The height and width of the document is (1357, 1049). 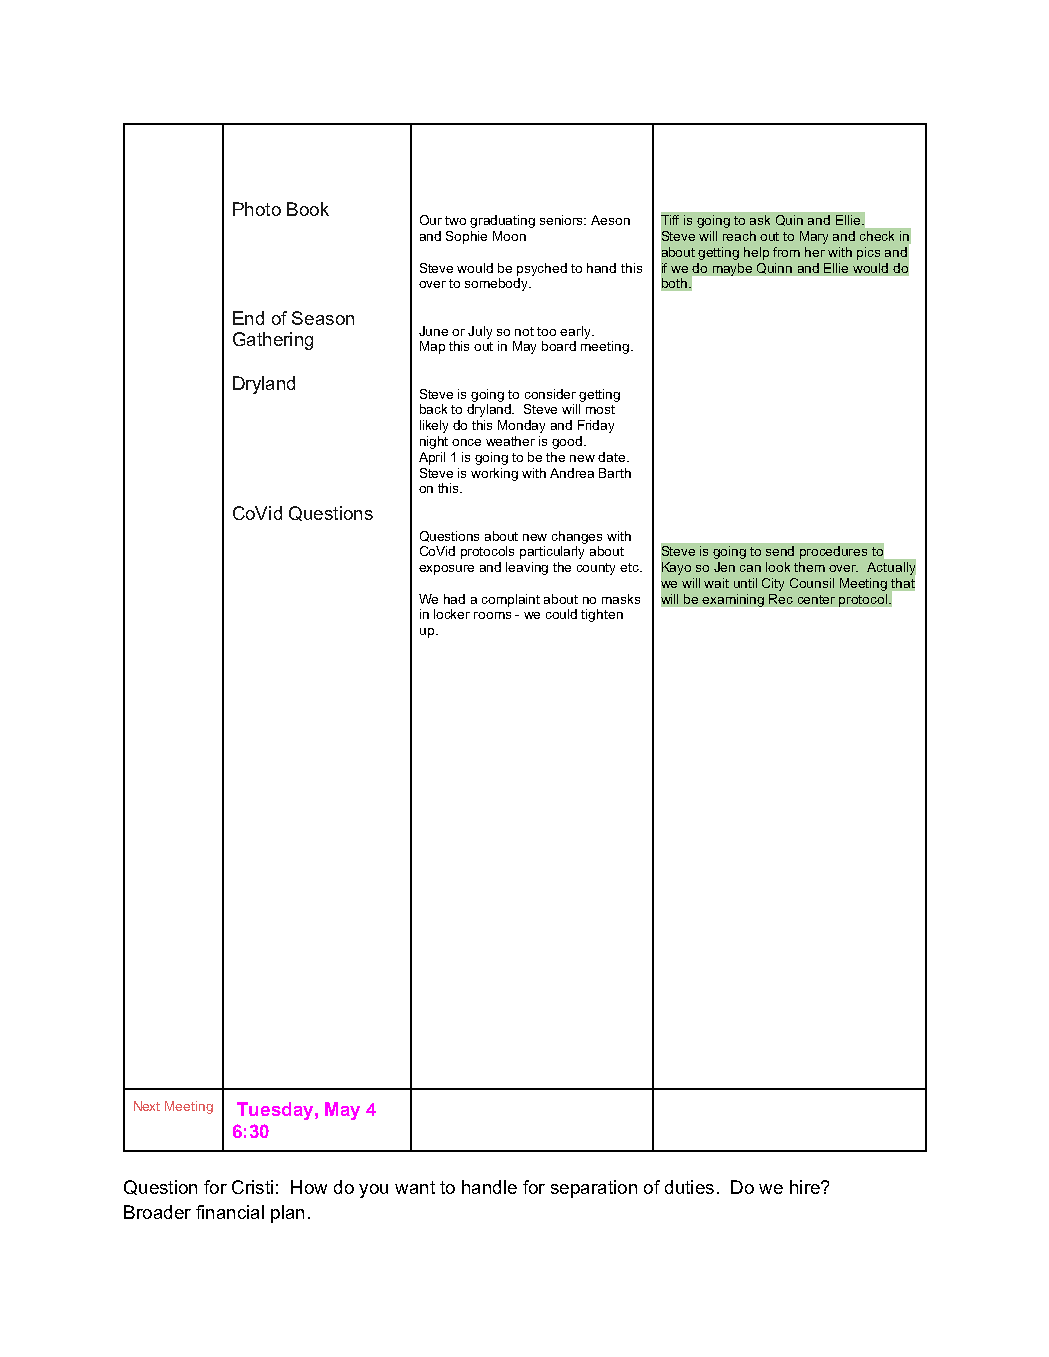 I want to click on financial, so click(x=230, y=1212).
